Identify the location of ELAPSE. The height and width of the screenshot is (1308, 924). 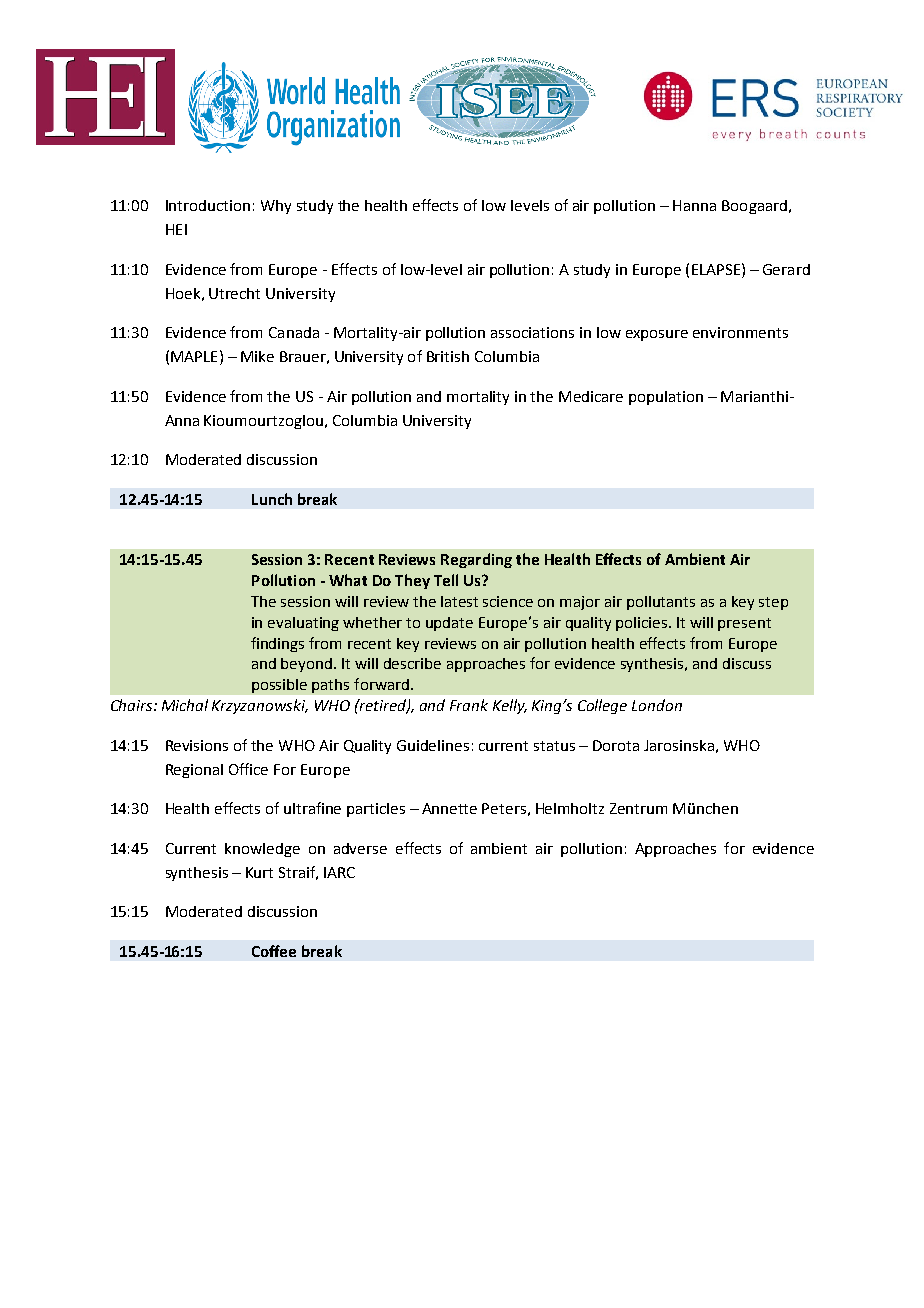
(716, 269).
